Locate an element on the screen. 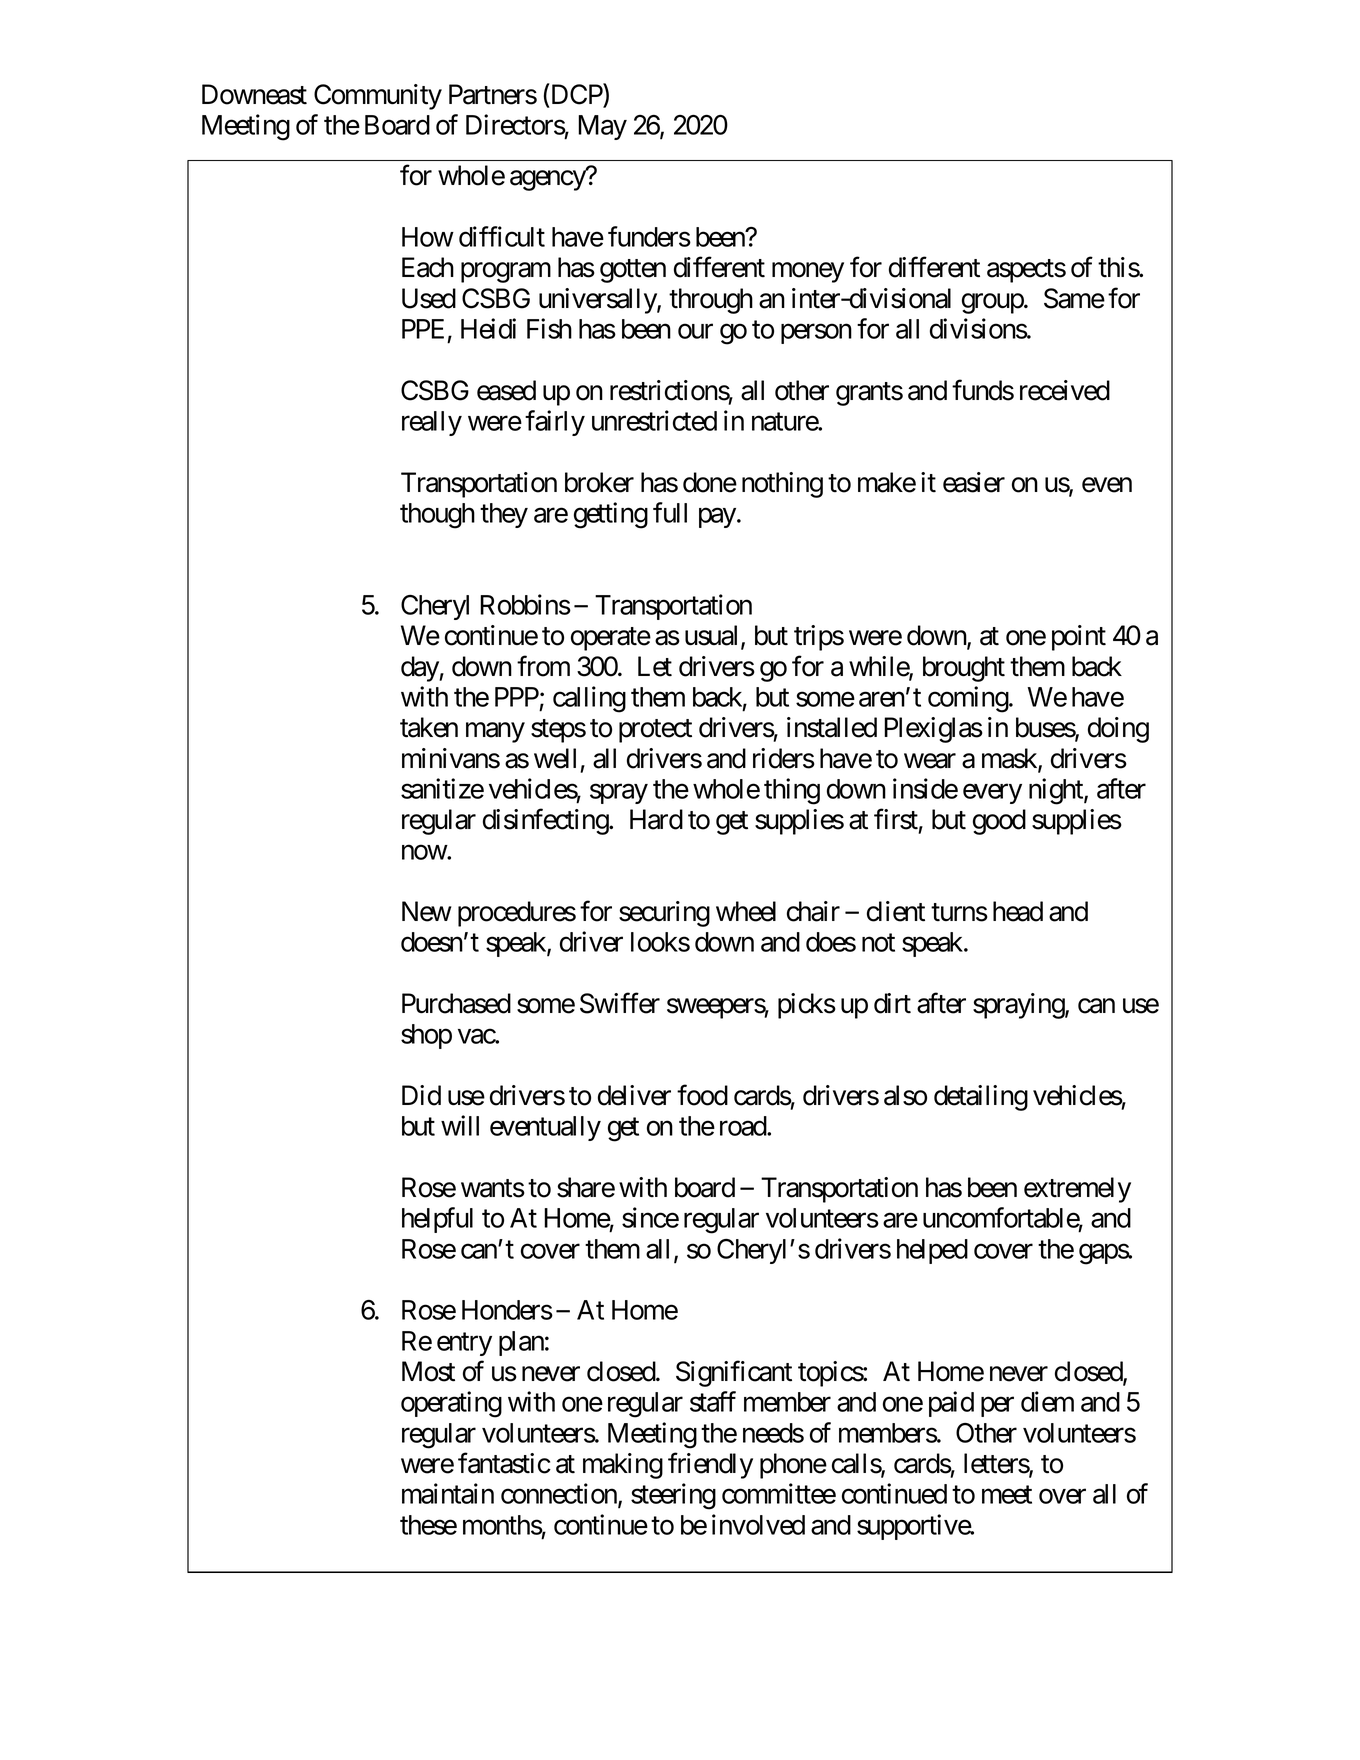 This screenshot has height=1760, width=1360. Purchased is located at coordinates (456, 1003).
